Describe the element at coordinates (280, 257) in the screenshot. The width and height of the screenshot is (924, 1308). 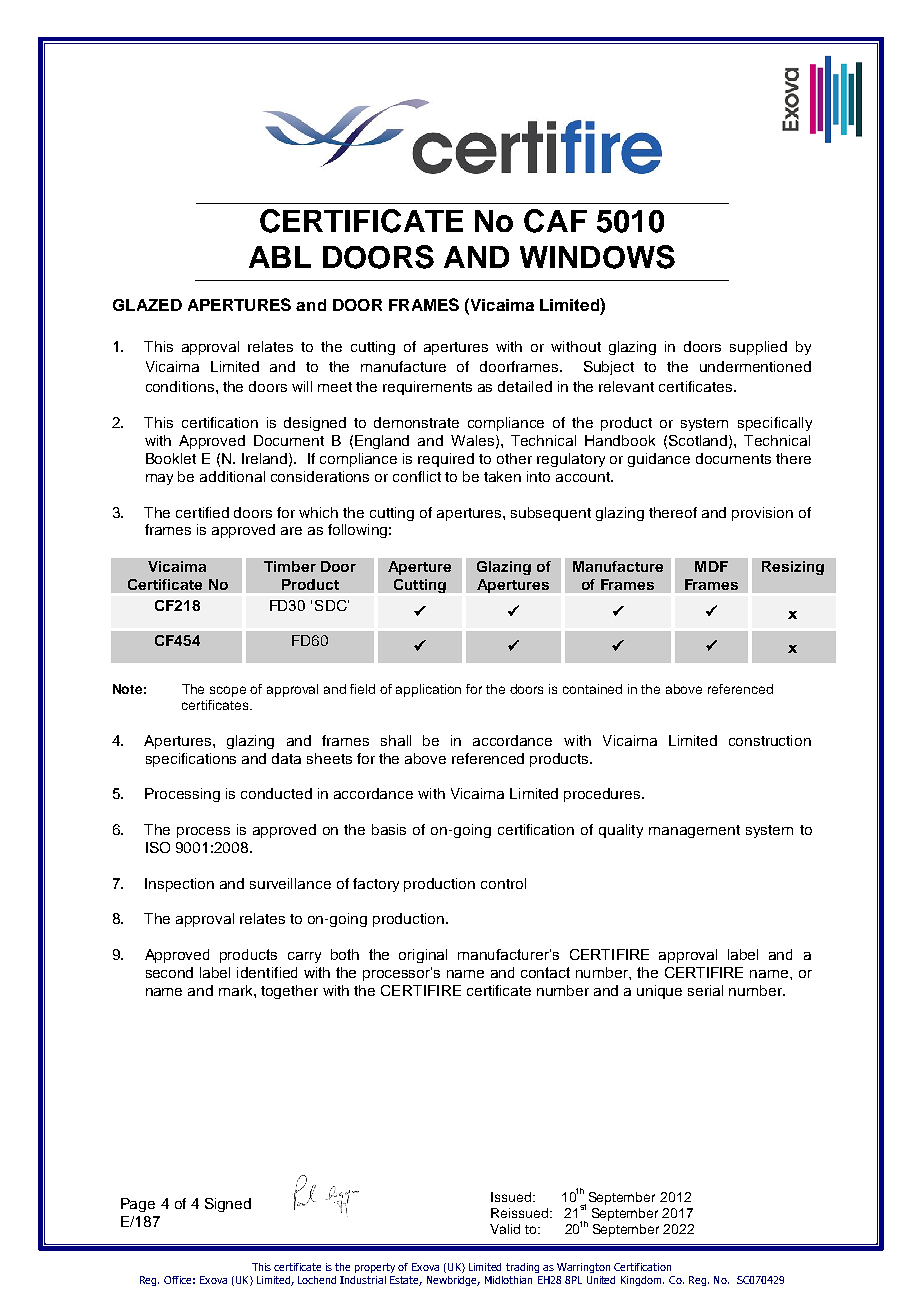
I see `ABL` at that location.
